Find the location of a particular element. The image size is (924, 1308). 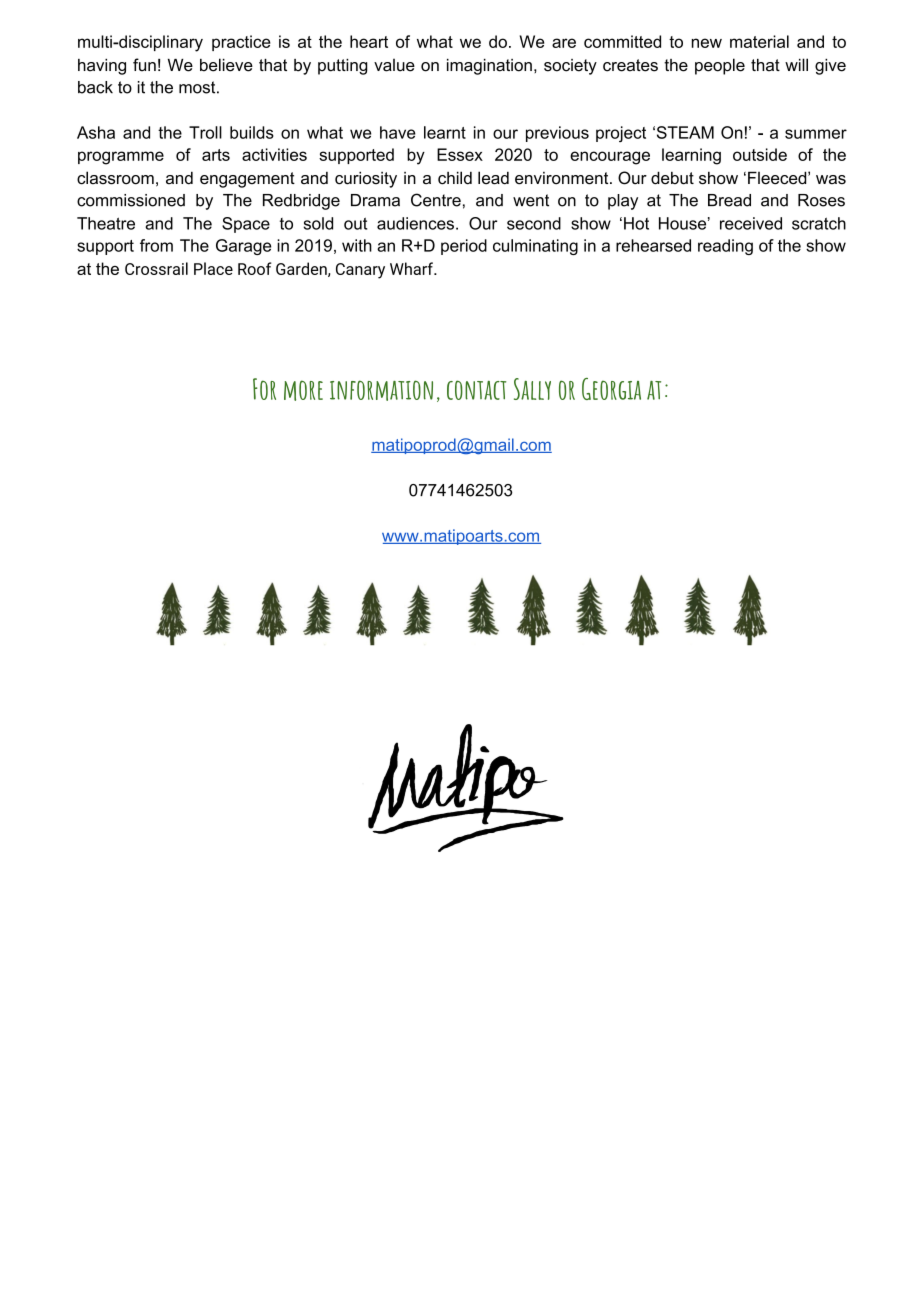

from is located at coordinates (156, 245).
